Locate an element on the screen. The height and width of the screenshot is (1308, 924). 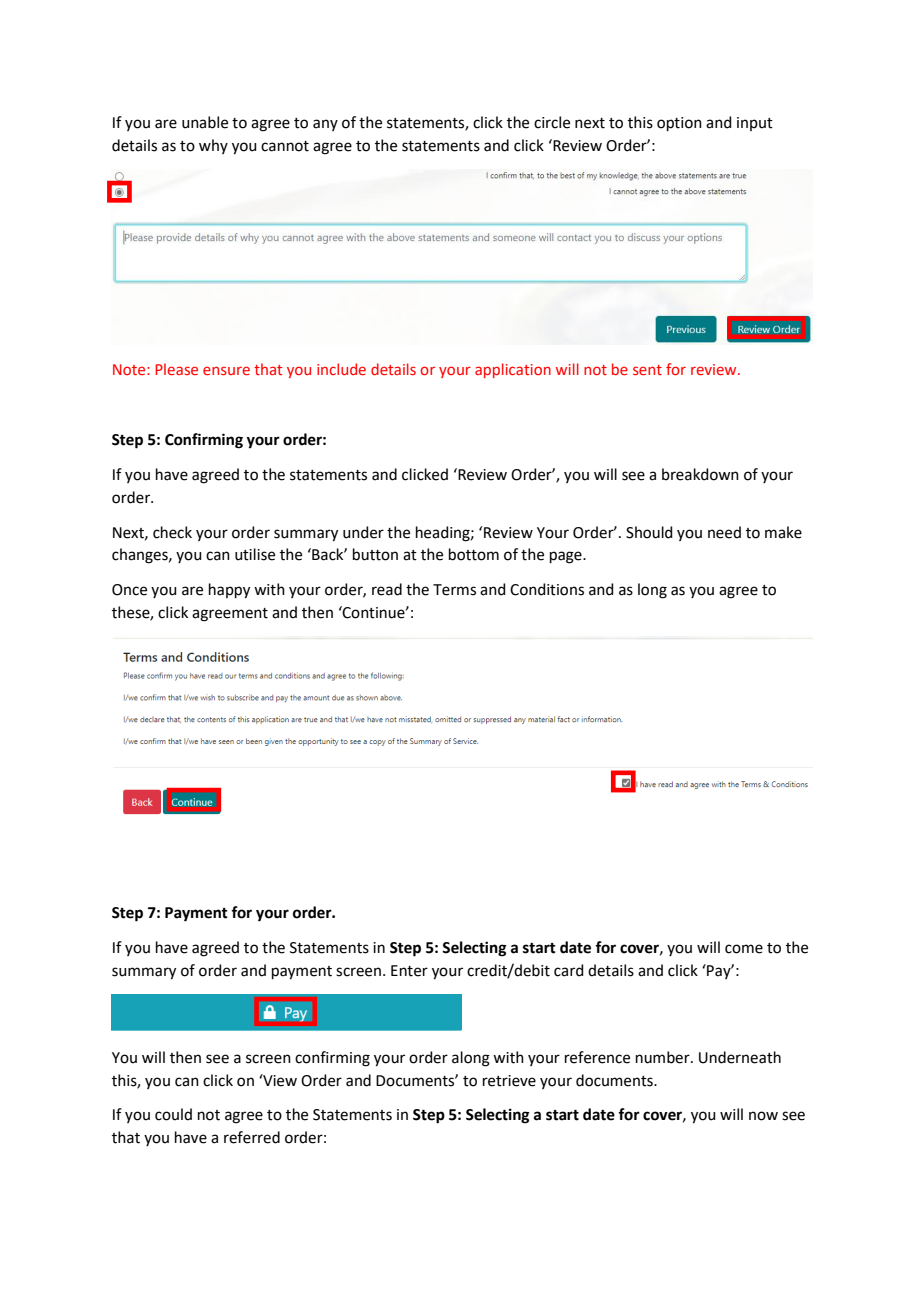
why is located at coordinates (213, 146).
